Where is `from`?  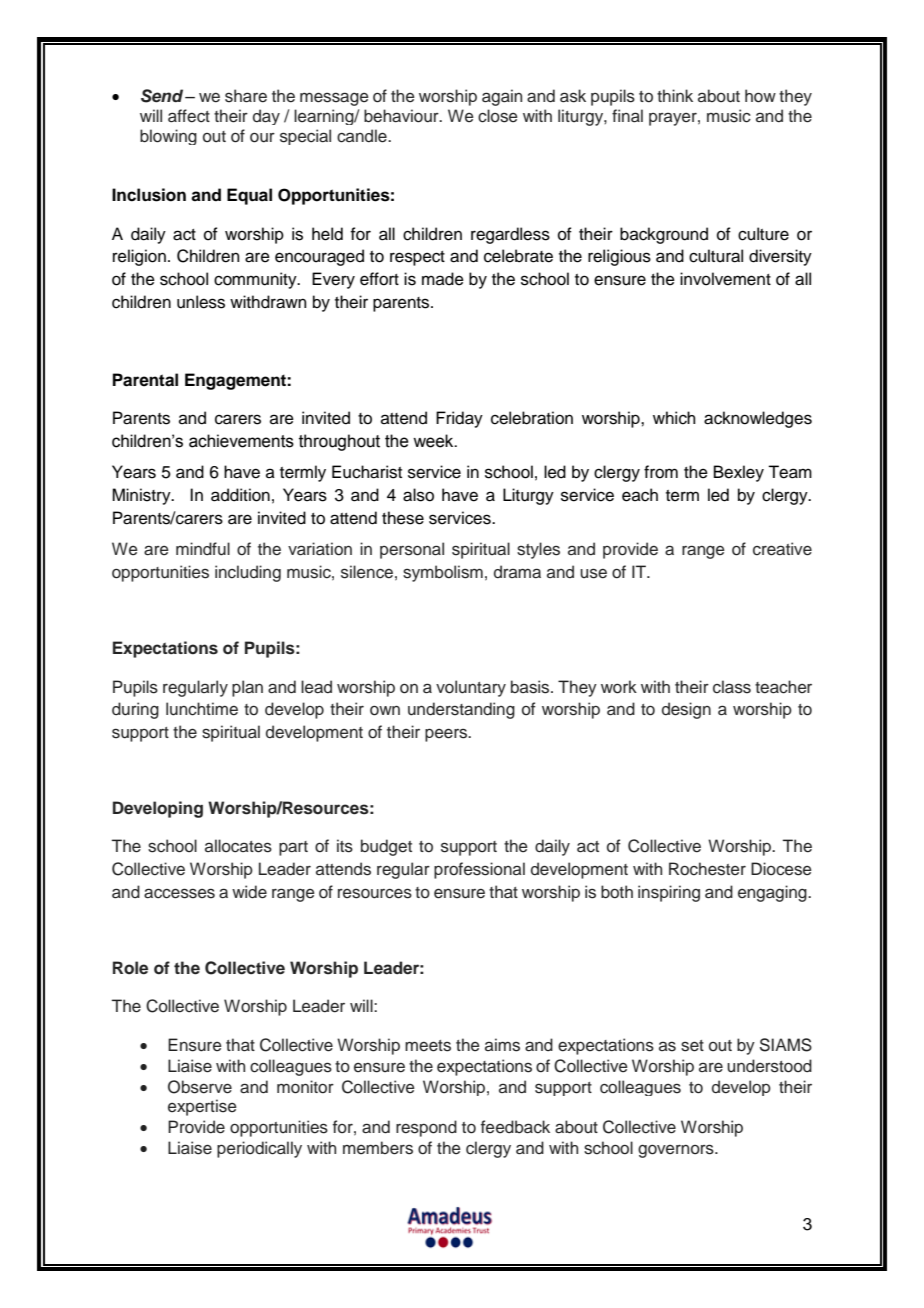
from is located at coordinates (661, 472).
